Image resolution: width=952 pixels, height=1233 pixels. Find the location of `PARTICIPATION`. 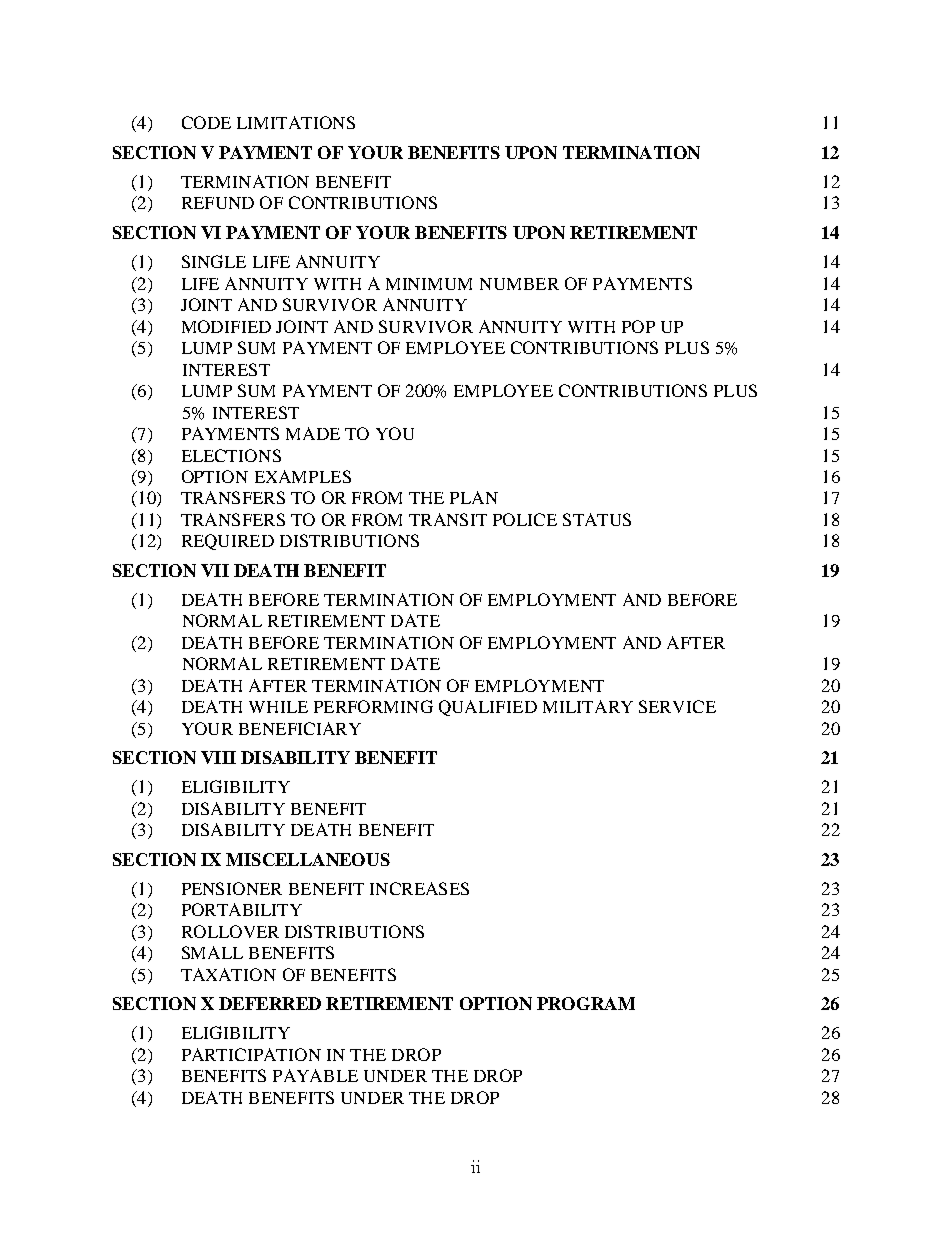

PARTICIPATION is located at coordinates (251, 1054).
